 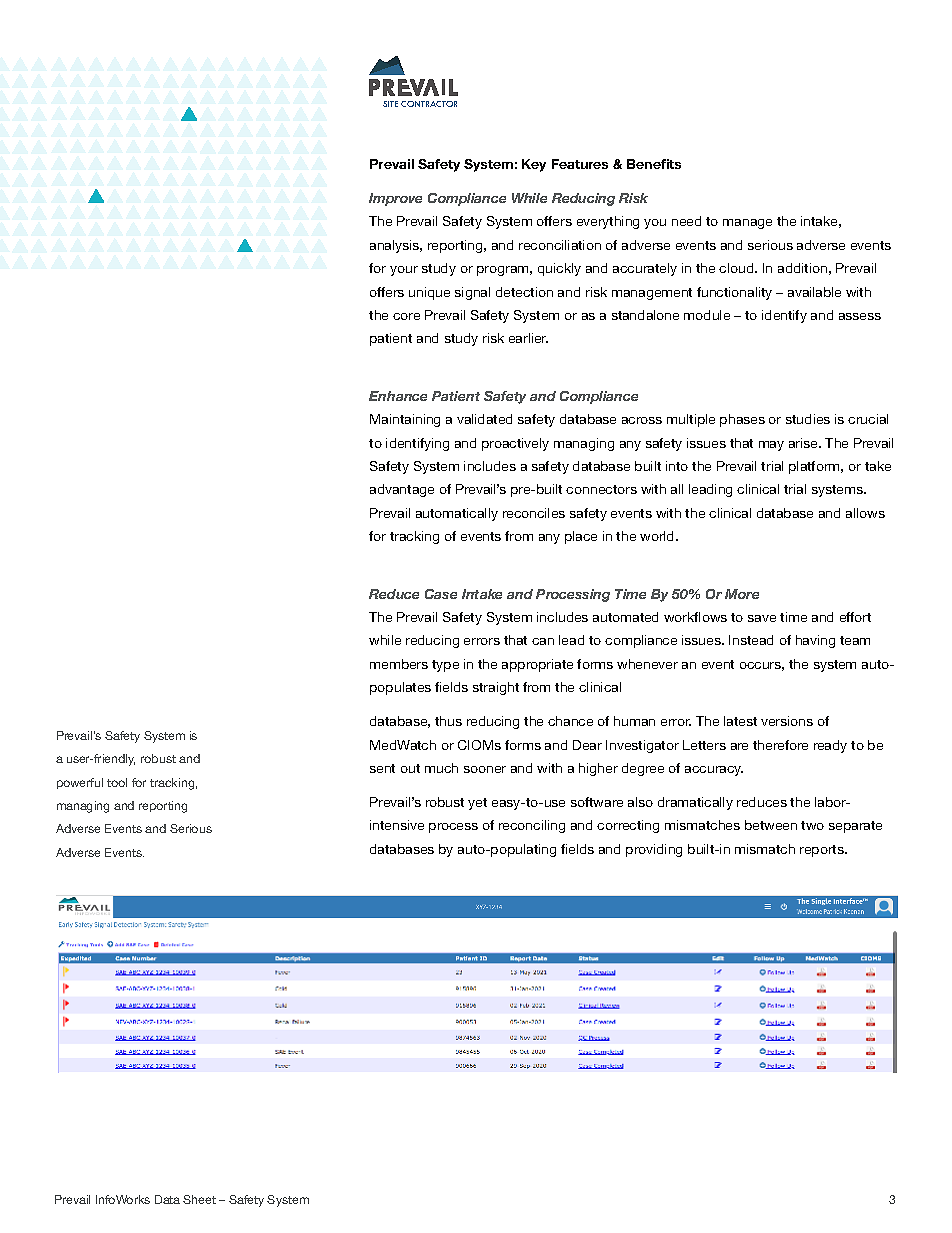 I want to click on CONTRACTOR, so click(x=429, y=104).
